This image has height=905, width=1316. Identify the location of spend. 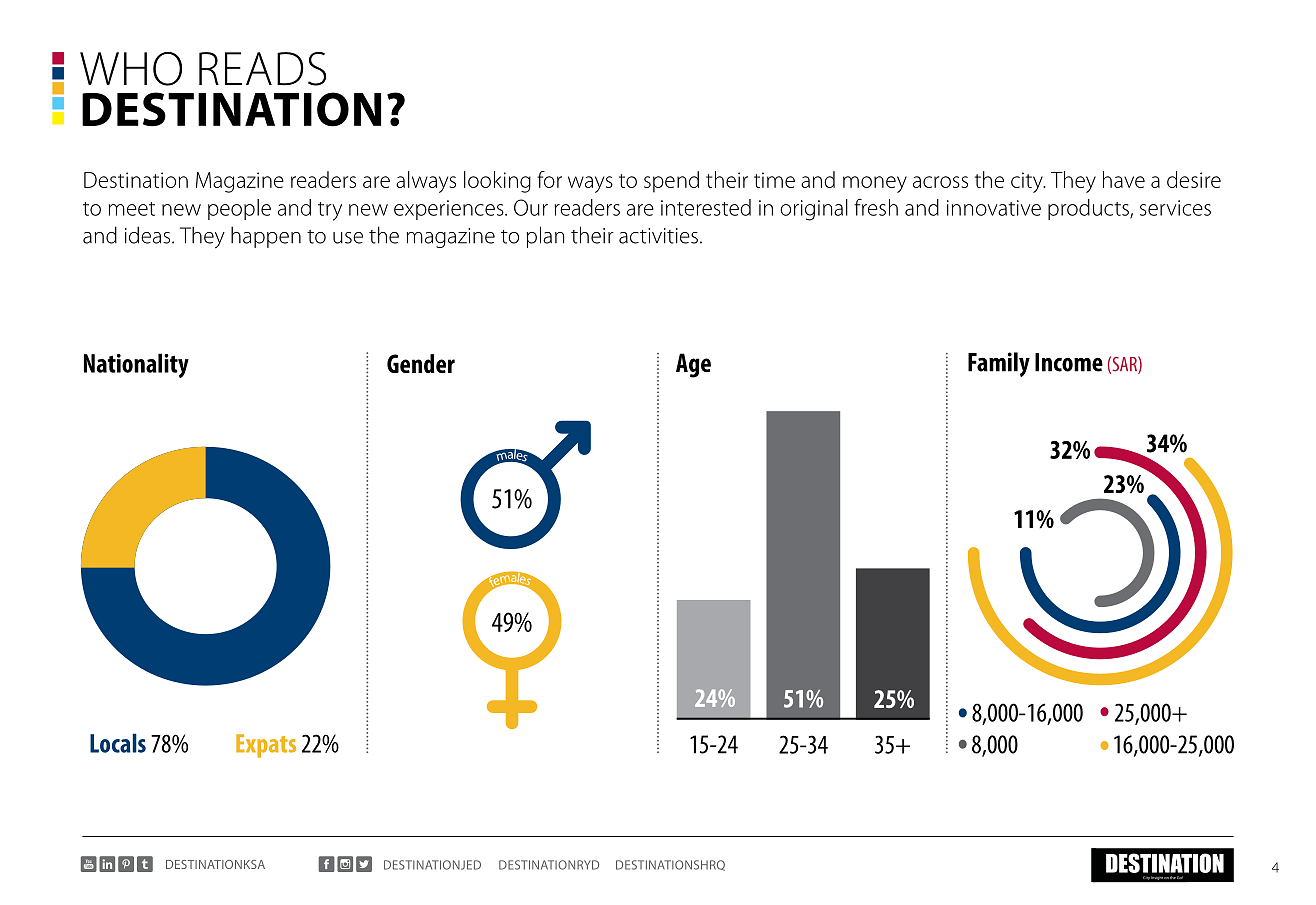
(671, 182).
